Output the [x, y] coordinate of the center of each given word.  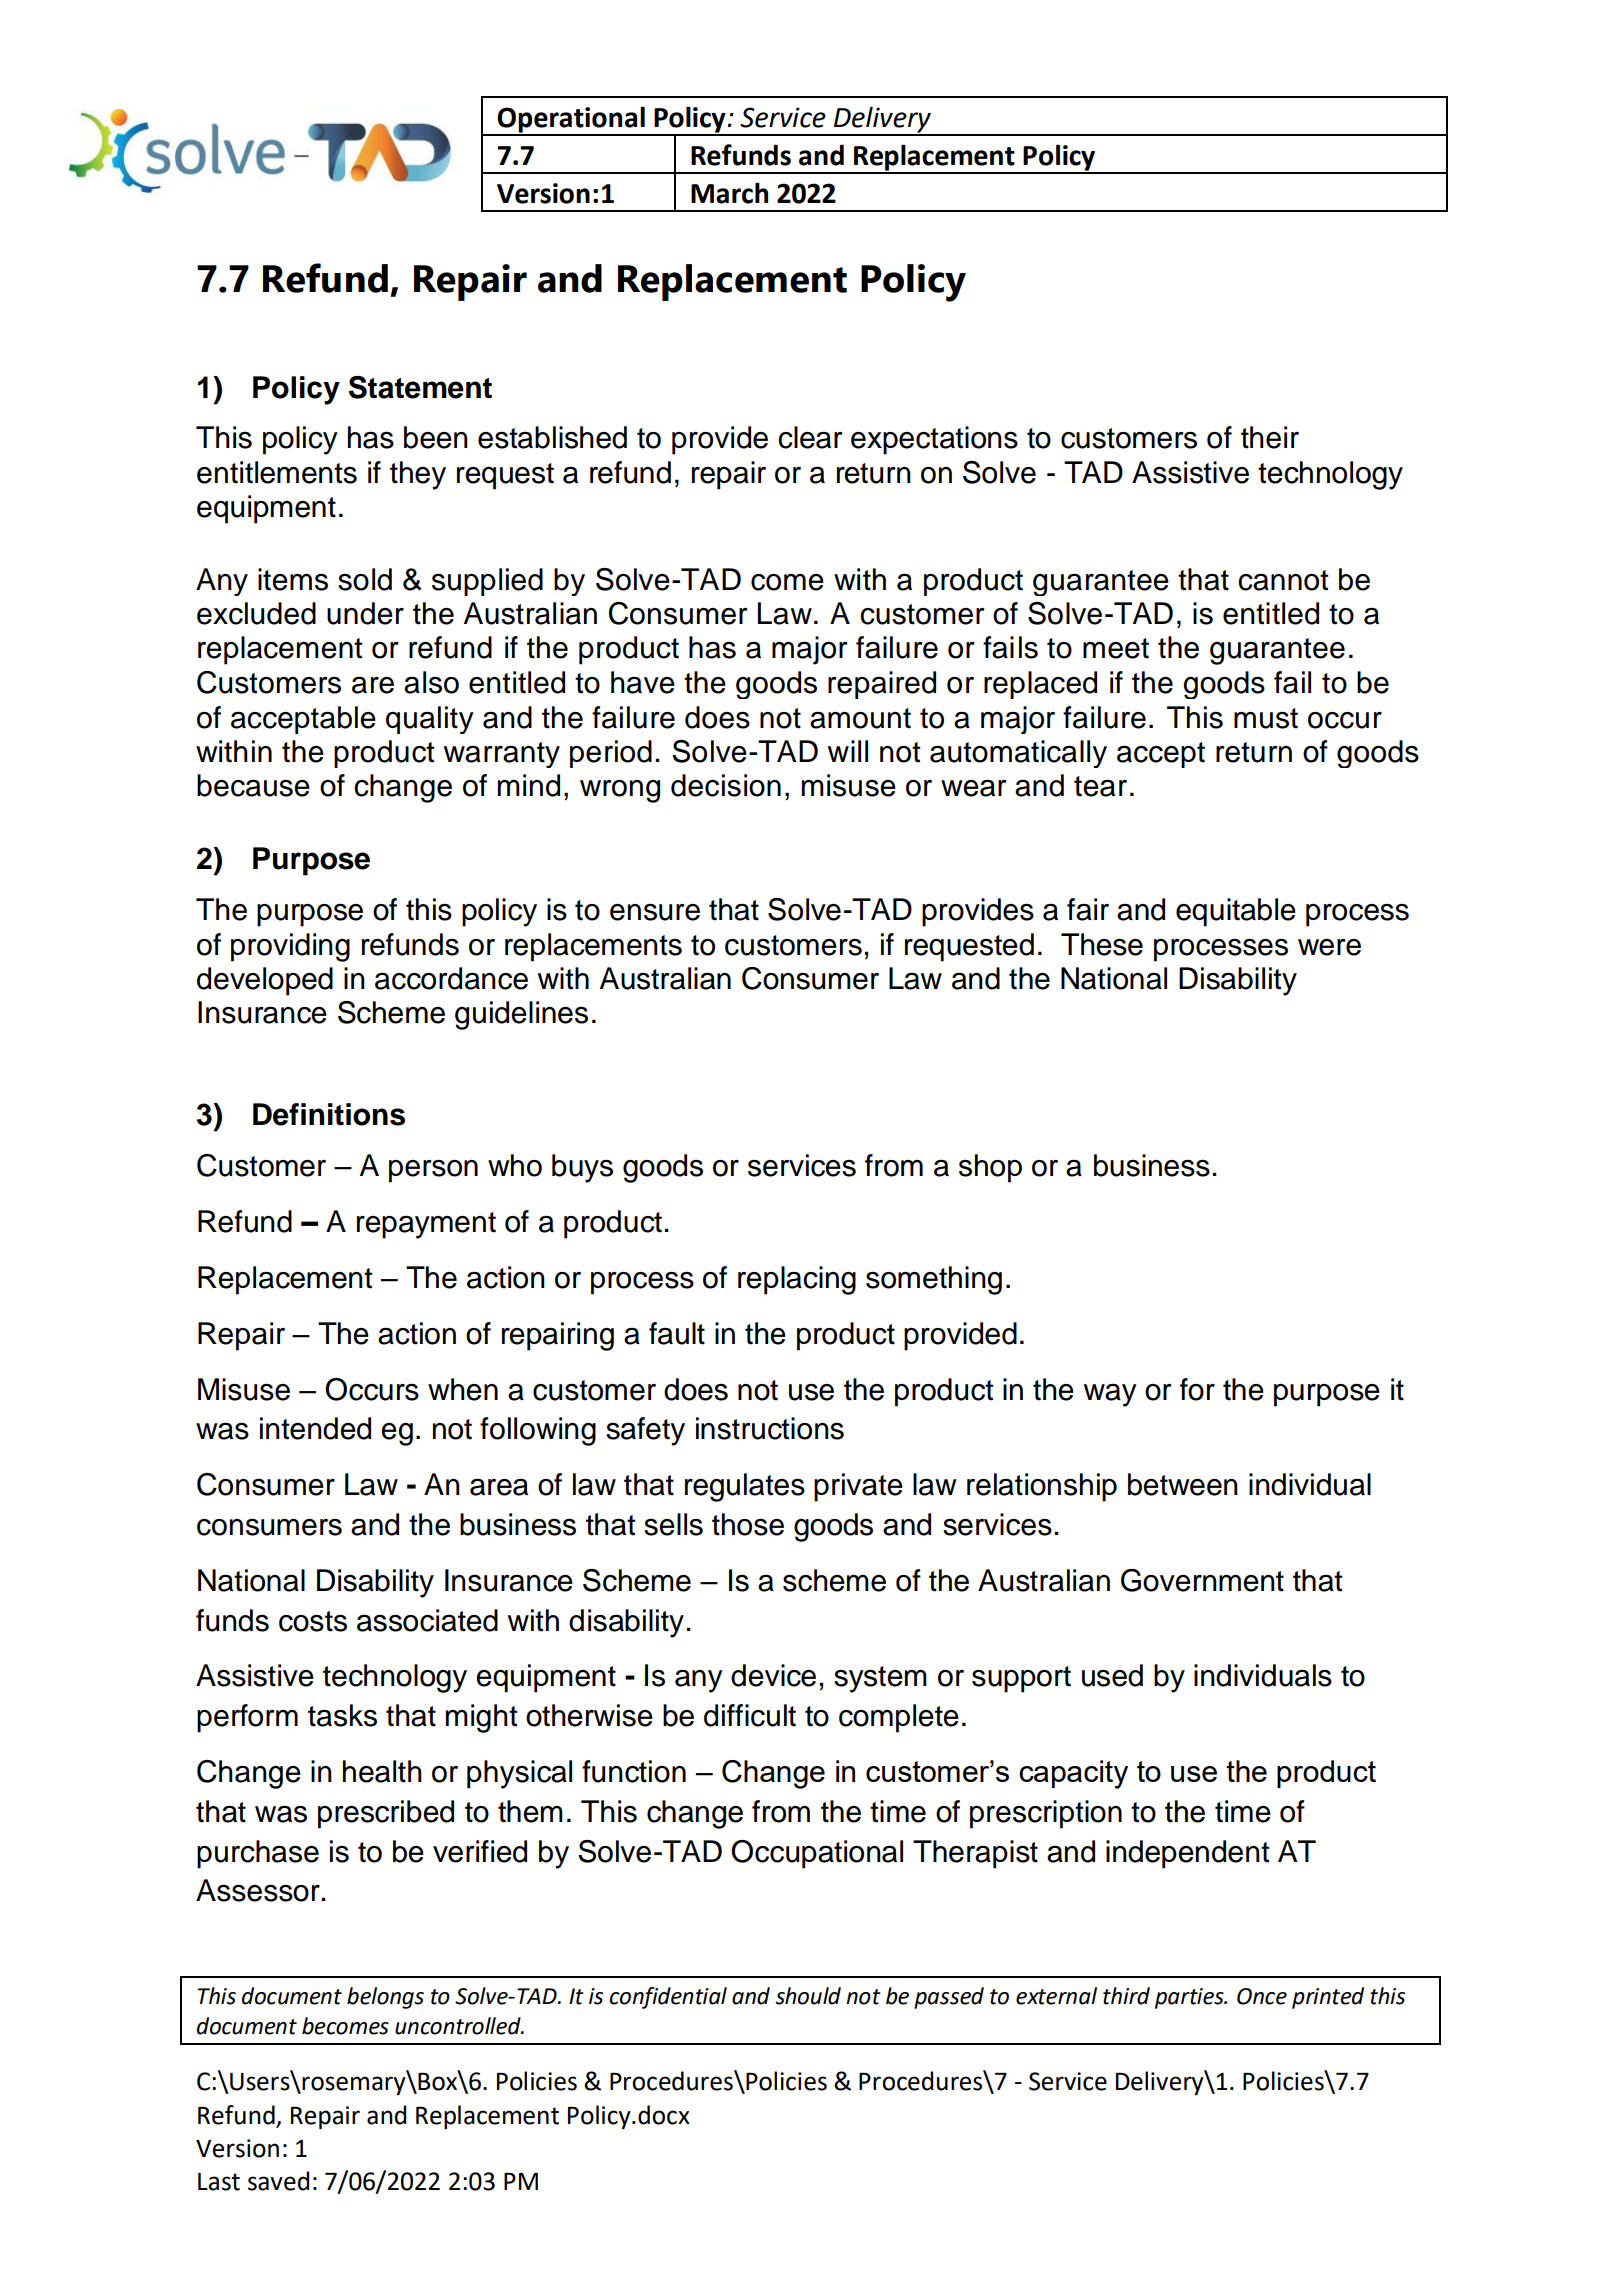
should [808, 1996]
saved [278, 2181]
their [1270, 437]
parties [1190, 1998]
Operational [571, 120]
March [729, 193]
